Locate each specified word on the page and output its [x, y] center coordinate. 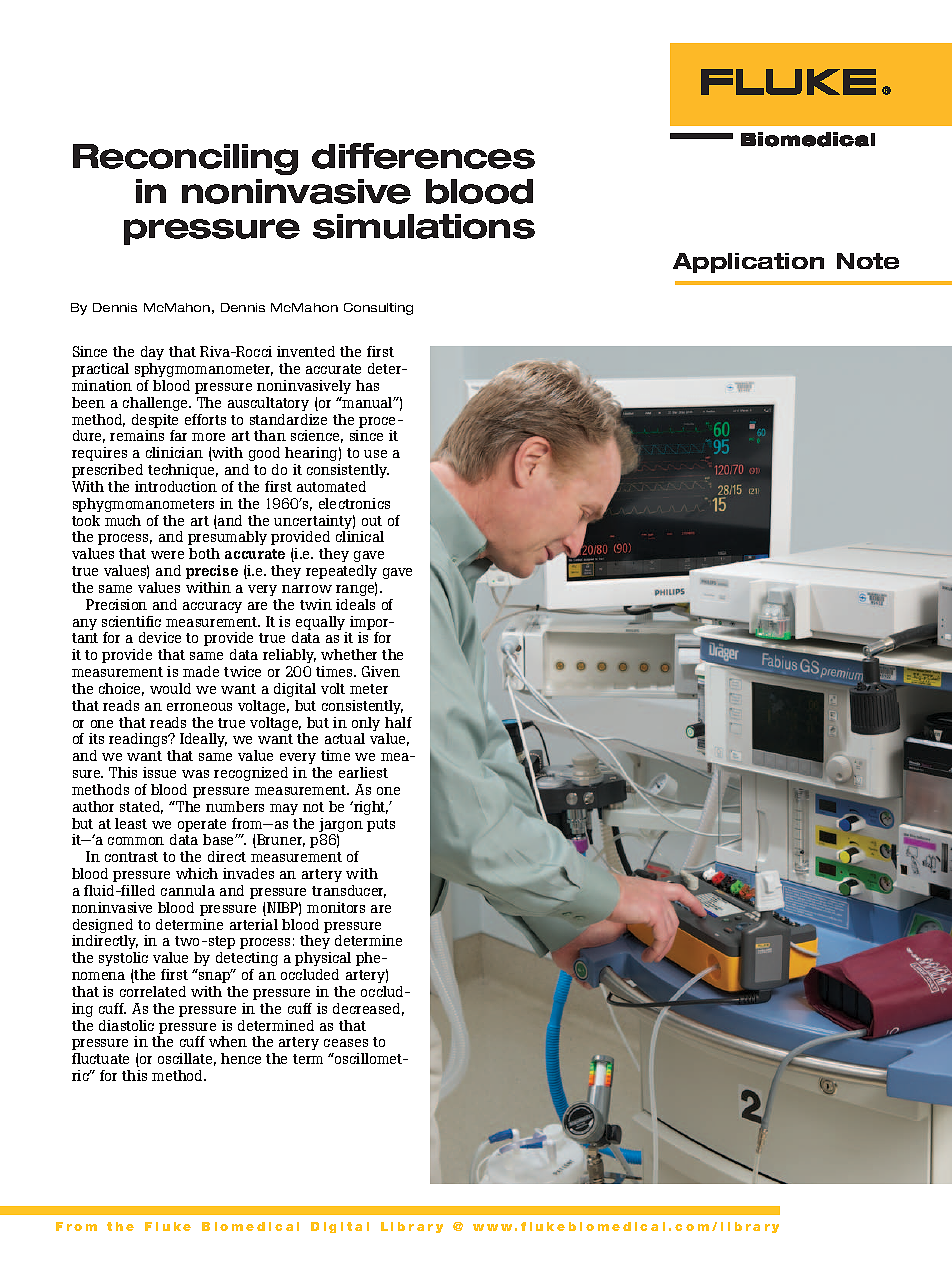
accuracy [212, 607]
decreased [368, 1009]
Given [381, 671]
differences [423, 156]
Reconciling [185, 159]
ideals [355, 604]
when [228, 1041]
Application [748, 263]
